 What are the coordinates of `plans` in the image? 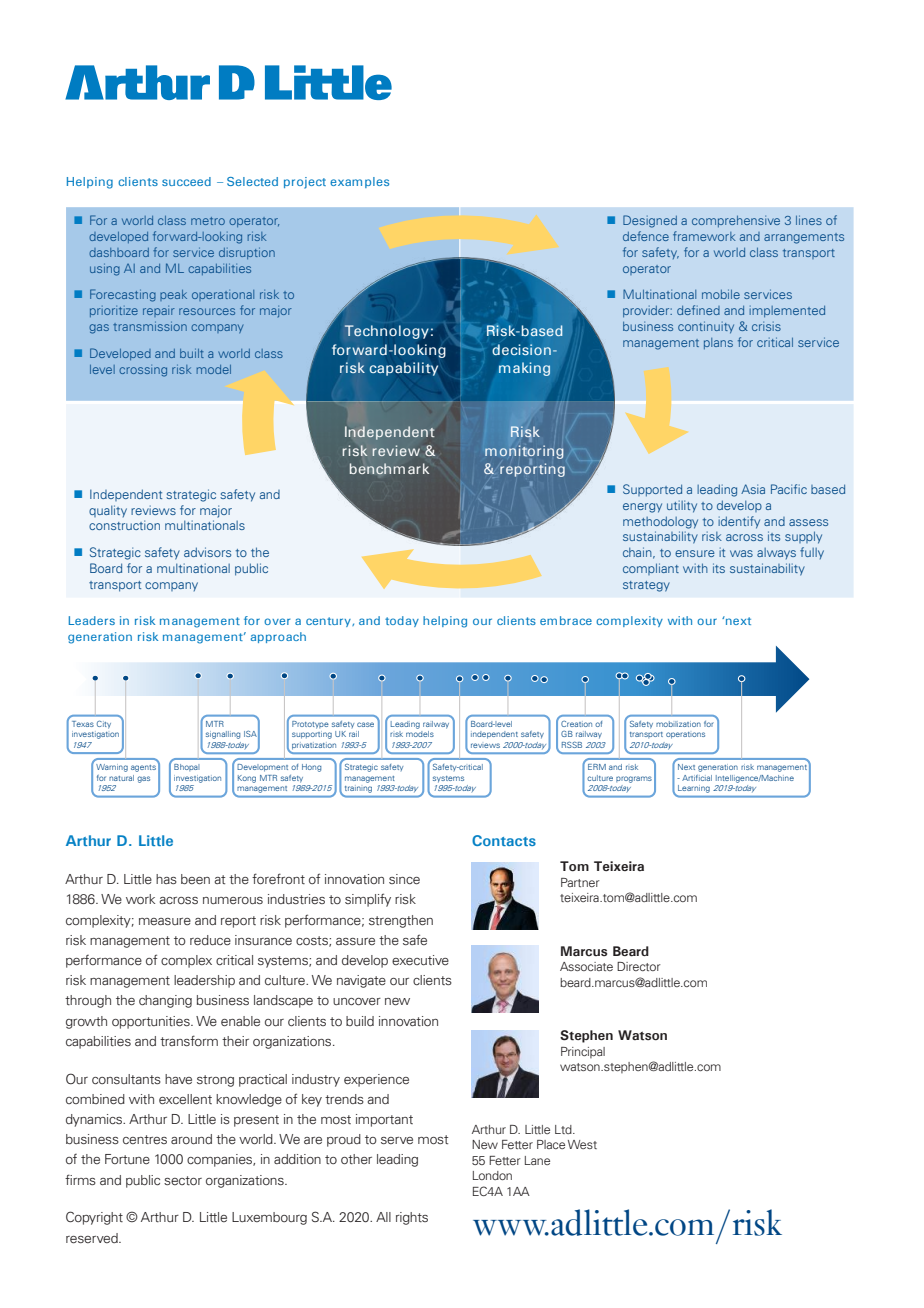 It's located at (718, 343).
